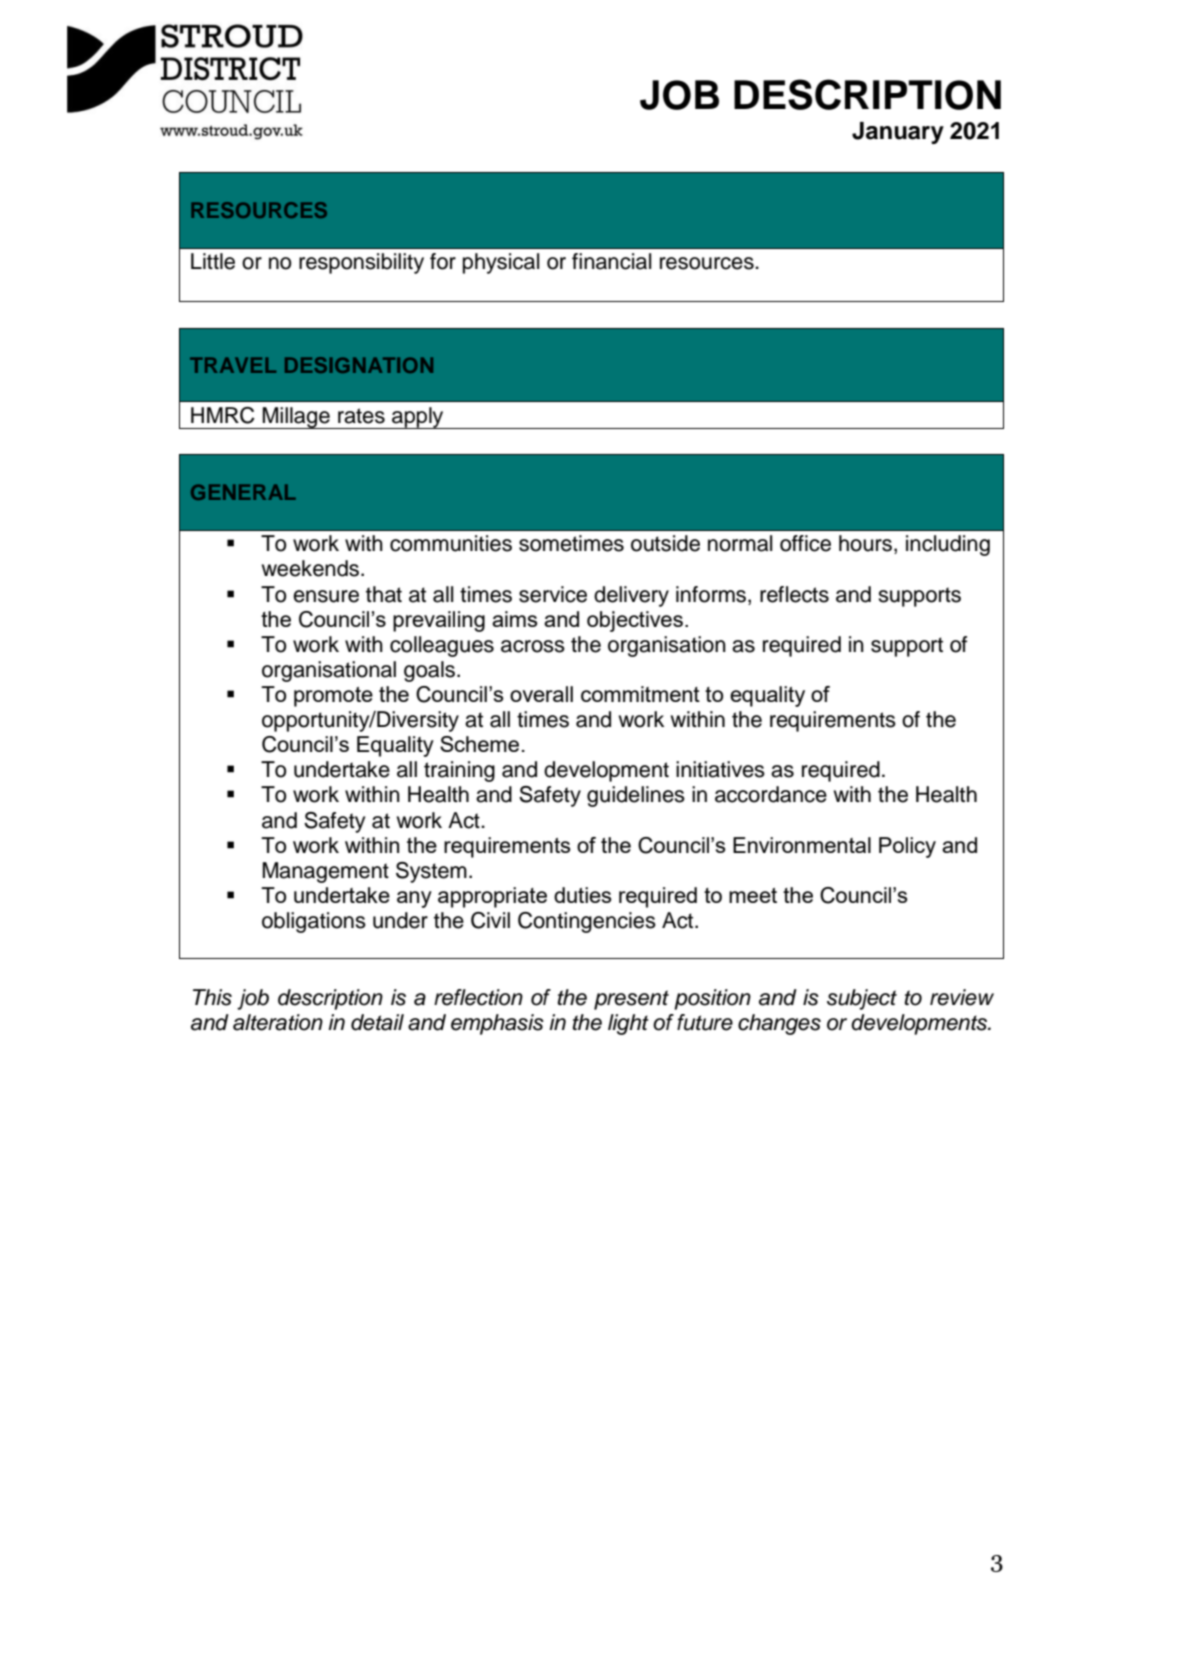 Image resolution: width=1182 pixels, height=1672 pixels. What do you see at coordinates (361, 416) in the page?
I see `rates` at bounding box center [361, 416].
